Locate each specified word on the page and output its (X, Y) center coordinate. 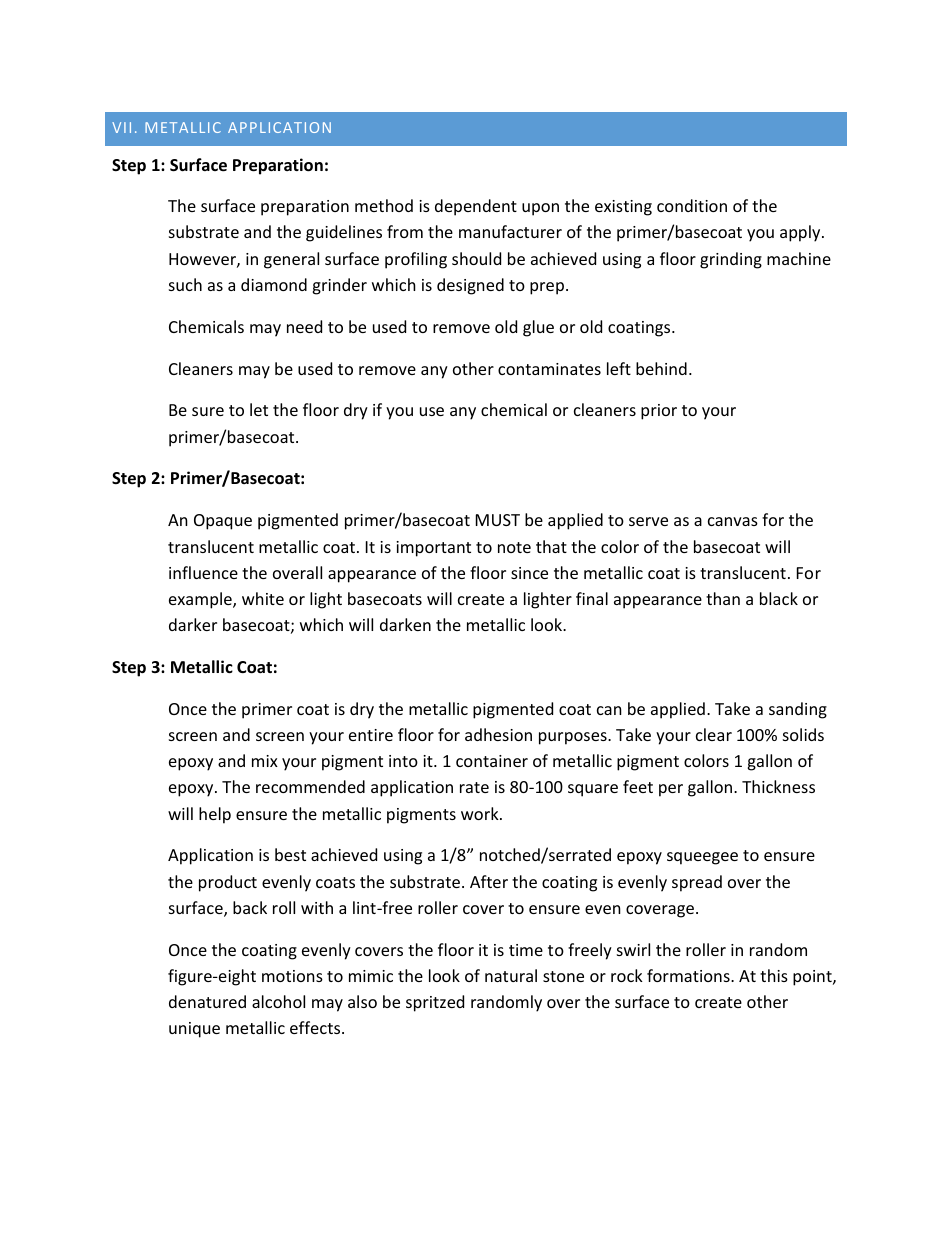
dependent (476, 207)
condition (692, 205)
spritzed (435, 1003)
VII (121, 127)
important (433, 549)
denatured (207, 1001)
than (723, 598)
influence (203, 572)
